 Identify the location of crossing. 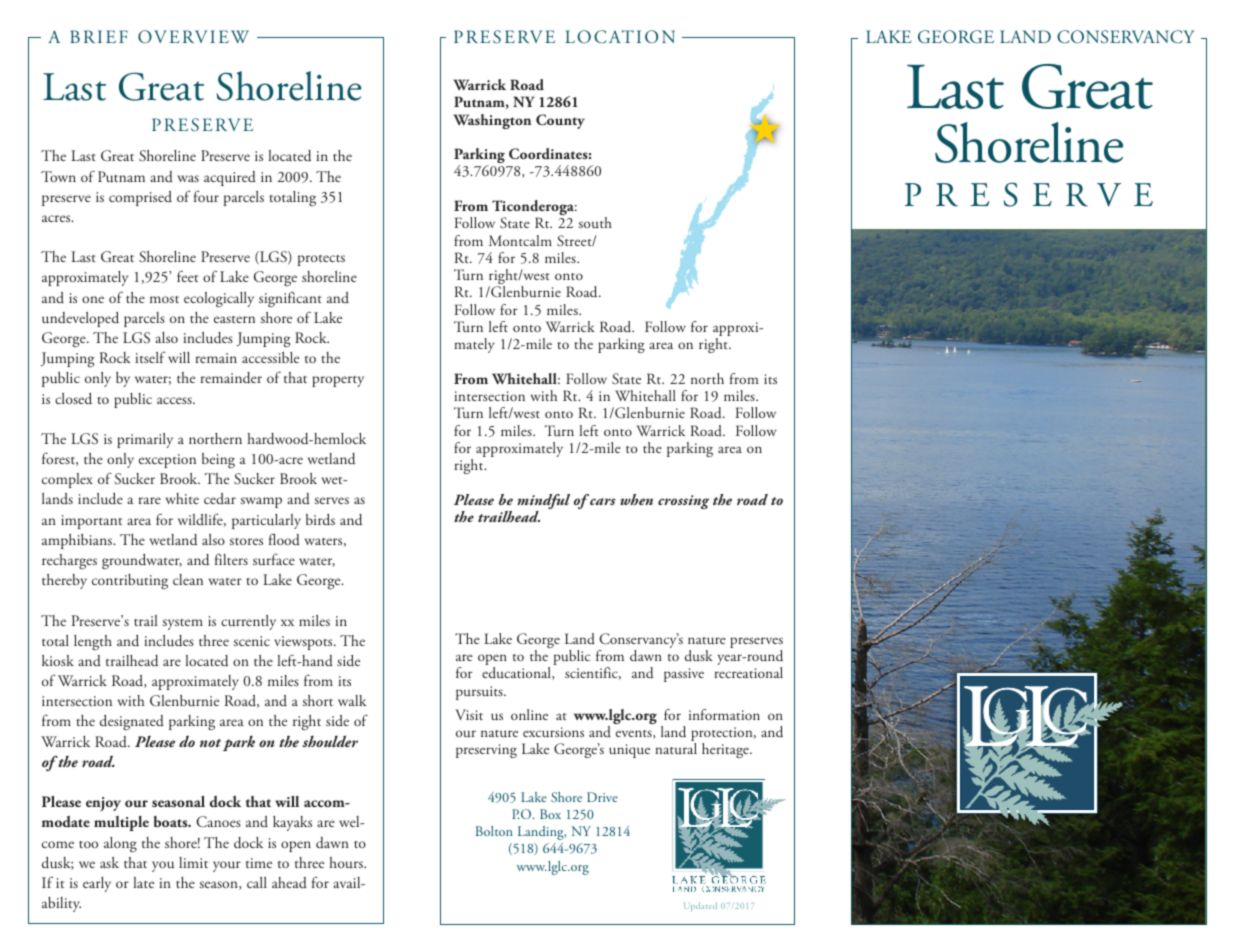
(683, 502).
